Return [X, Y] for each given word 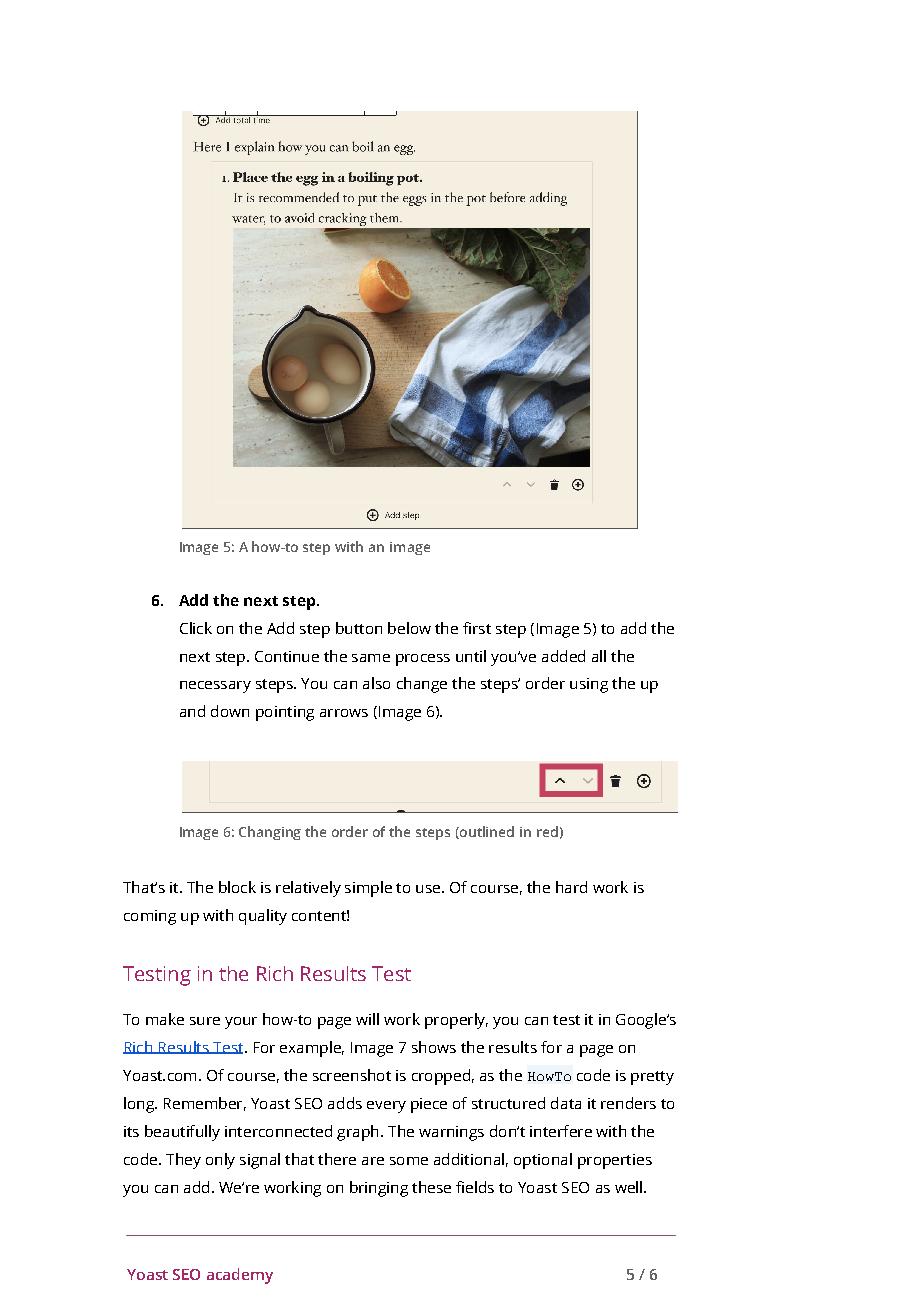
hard [571, 887]
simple [368, 889]
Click [196, 628]
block [237, 887]
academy [240, 1276]
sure [205, 1021]
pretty [652, 1078]
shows [434, 1047]
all [599, 656]
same [371, 658]
